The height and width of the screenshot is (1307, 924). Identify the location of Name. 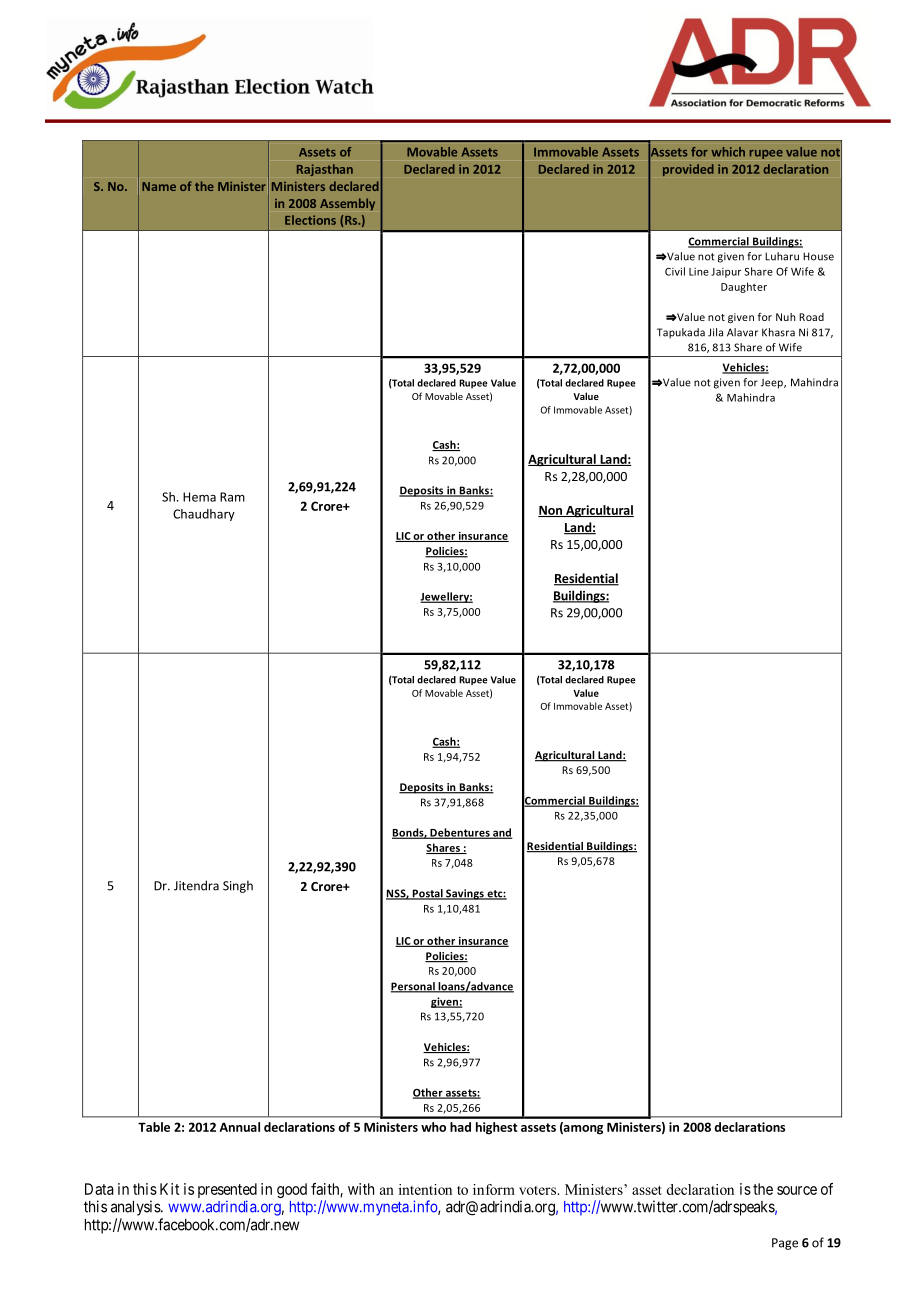
(159, 186).
